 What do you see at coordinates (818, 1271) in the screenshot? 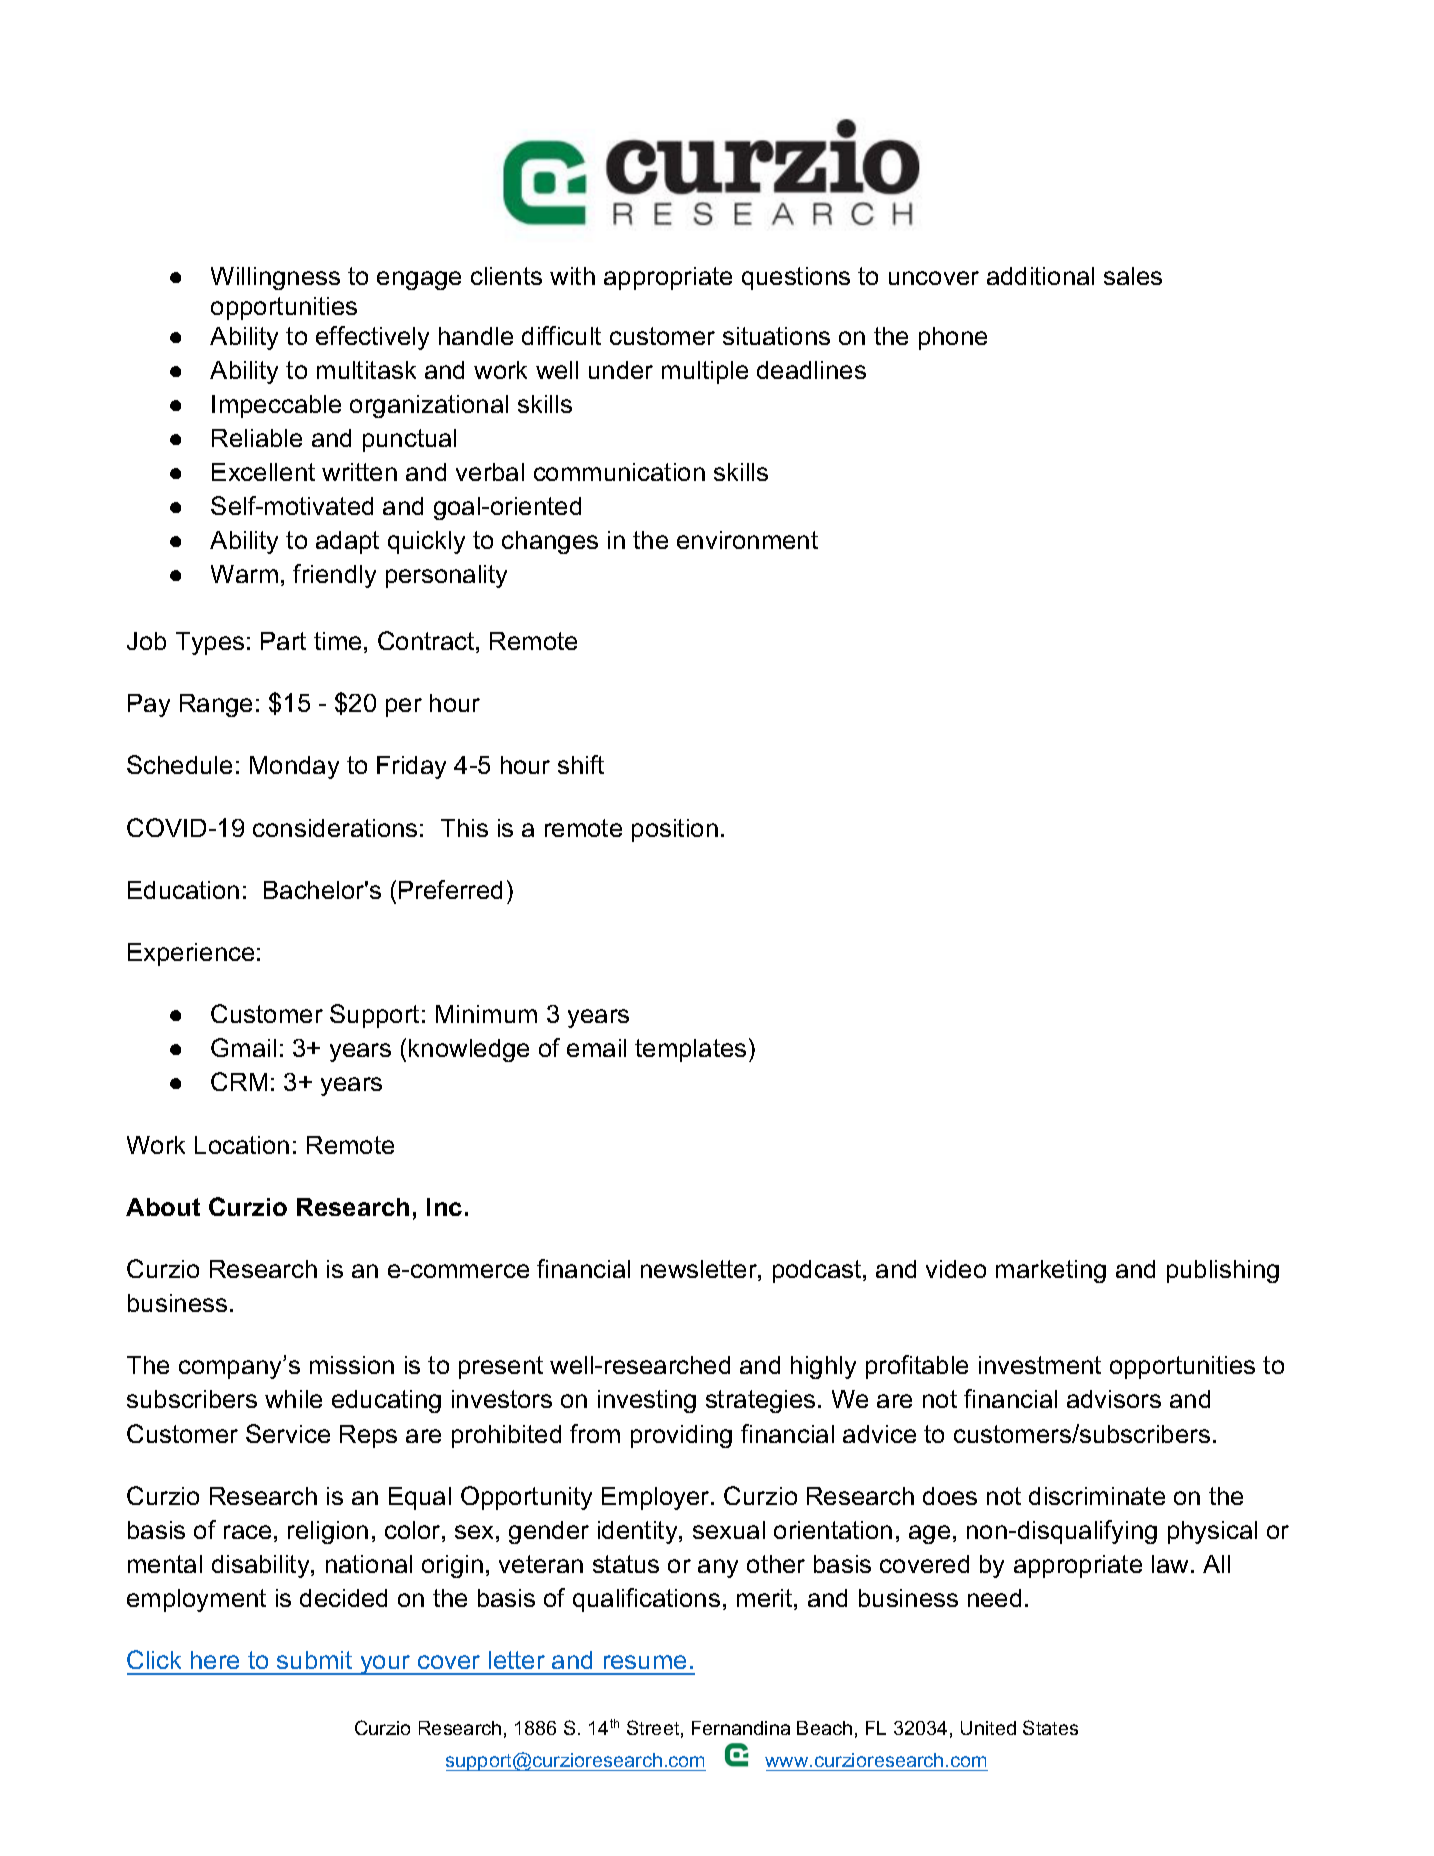
I see `podcast` at bounding box center [818, 1271].
